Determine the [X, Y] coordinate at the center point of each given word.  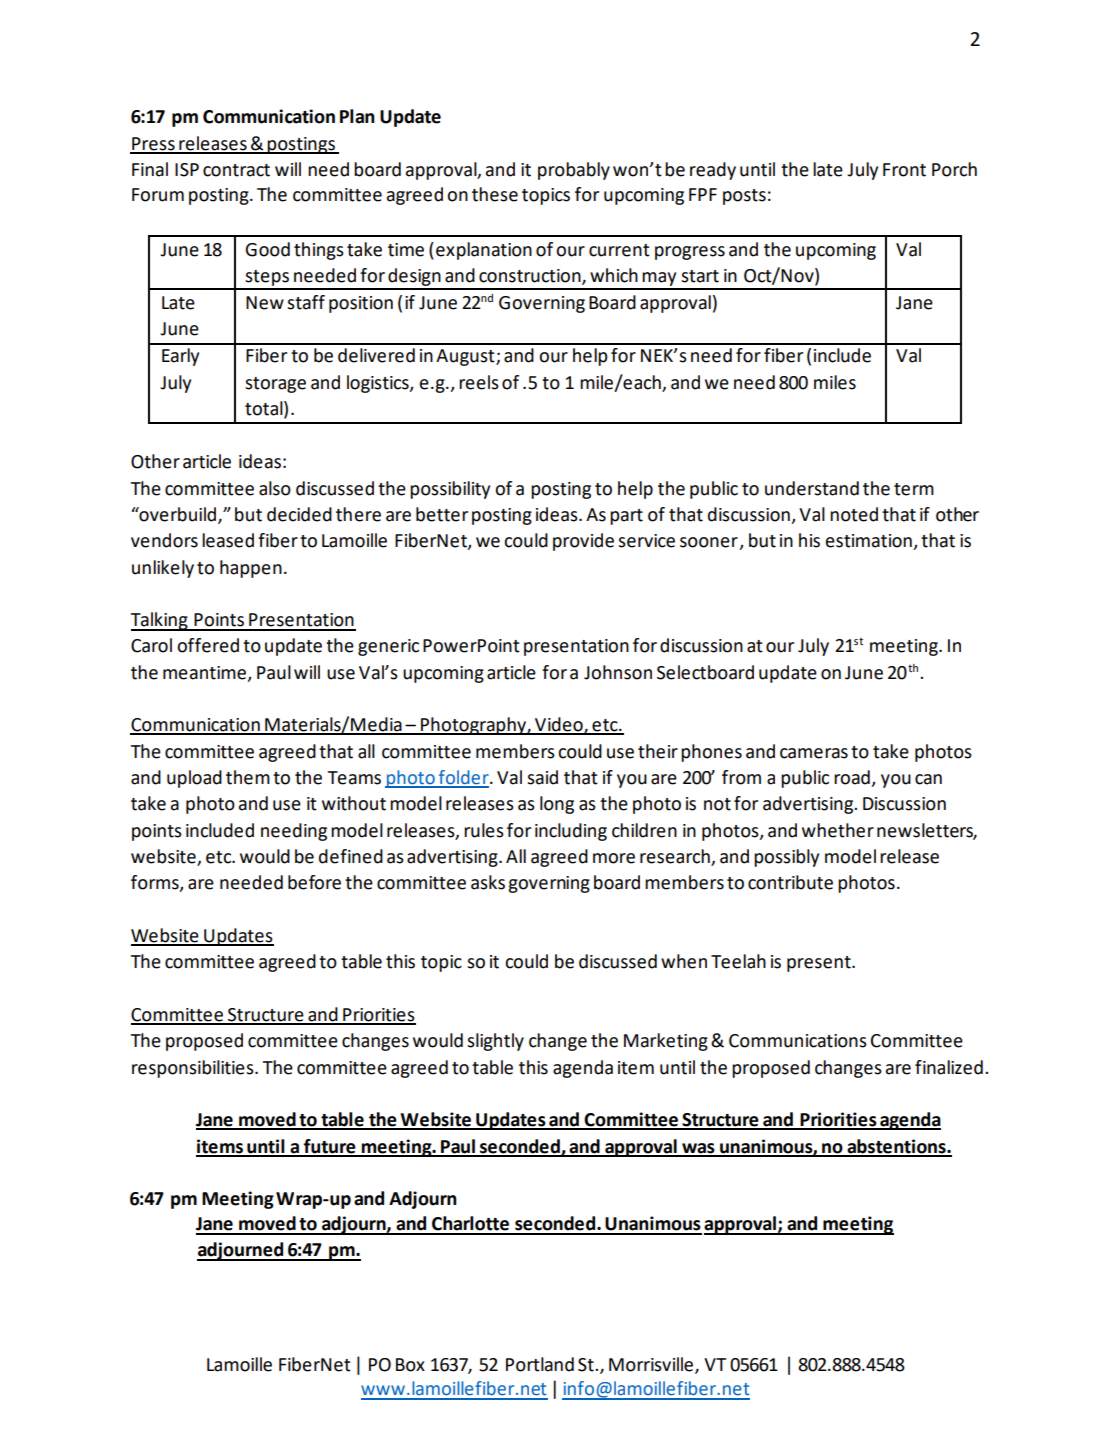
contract [236, 170]
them [248, 777]
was [698, 1149]
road [853, 778]
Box [410, 1365]
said [542, 777]
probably [574, 171]
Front [904, 170]
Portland [540, 1364]
